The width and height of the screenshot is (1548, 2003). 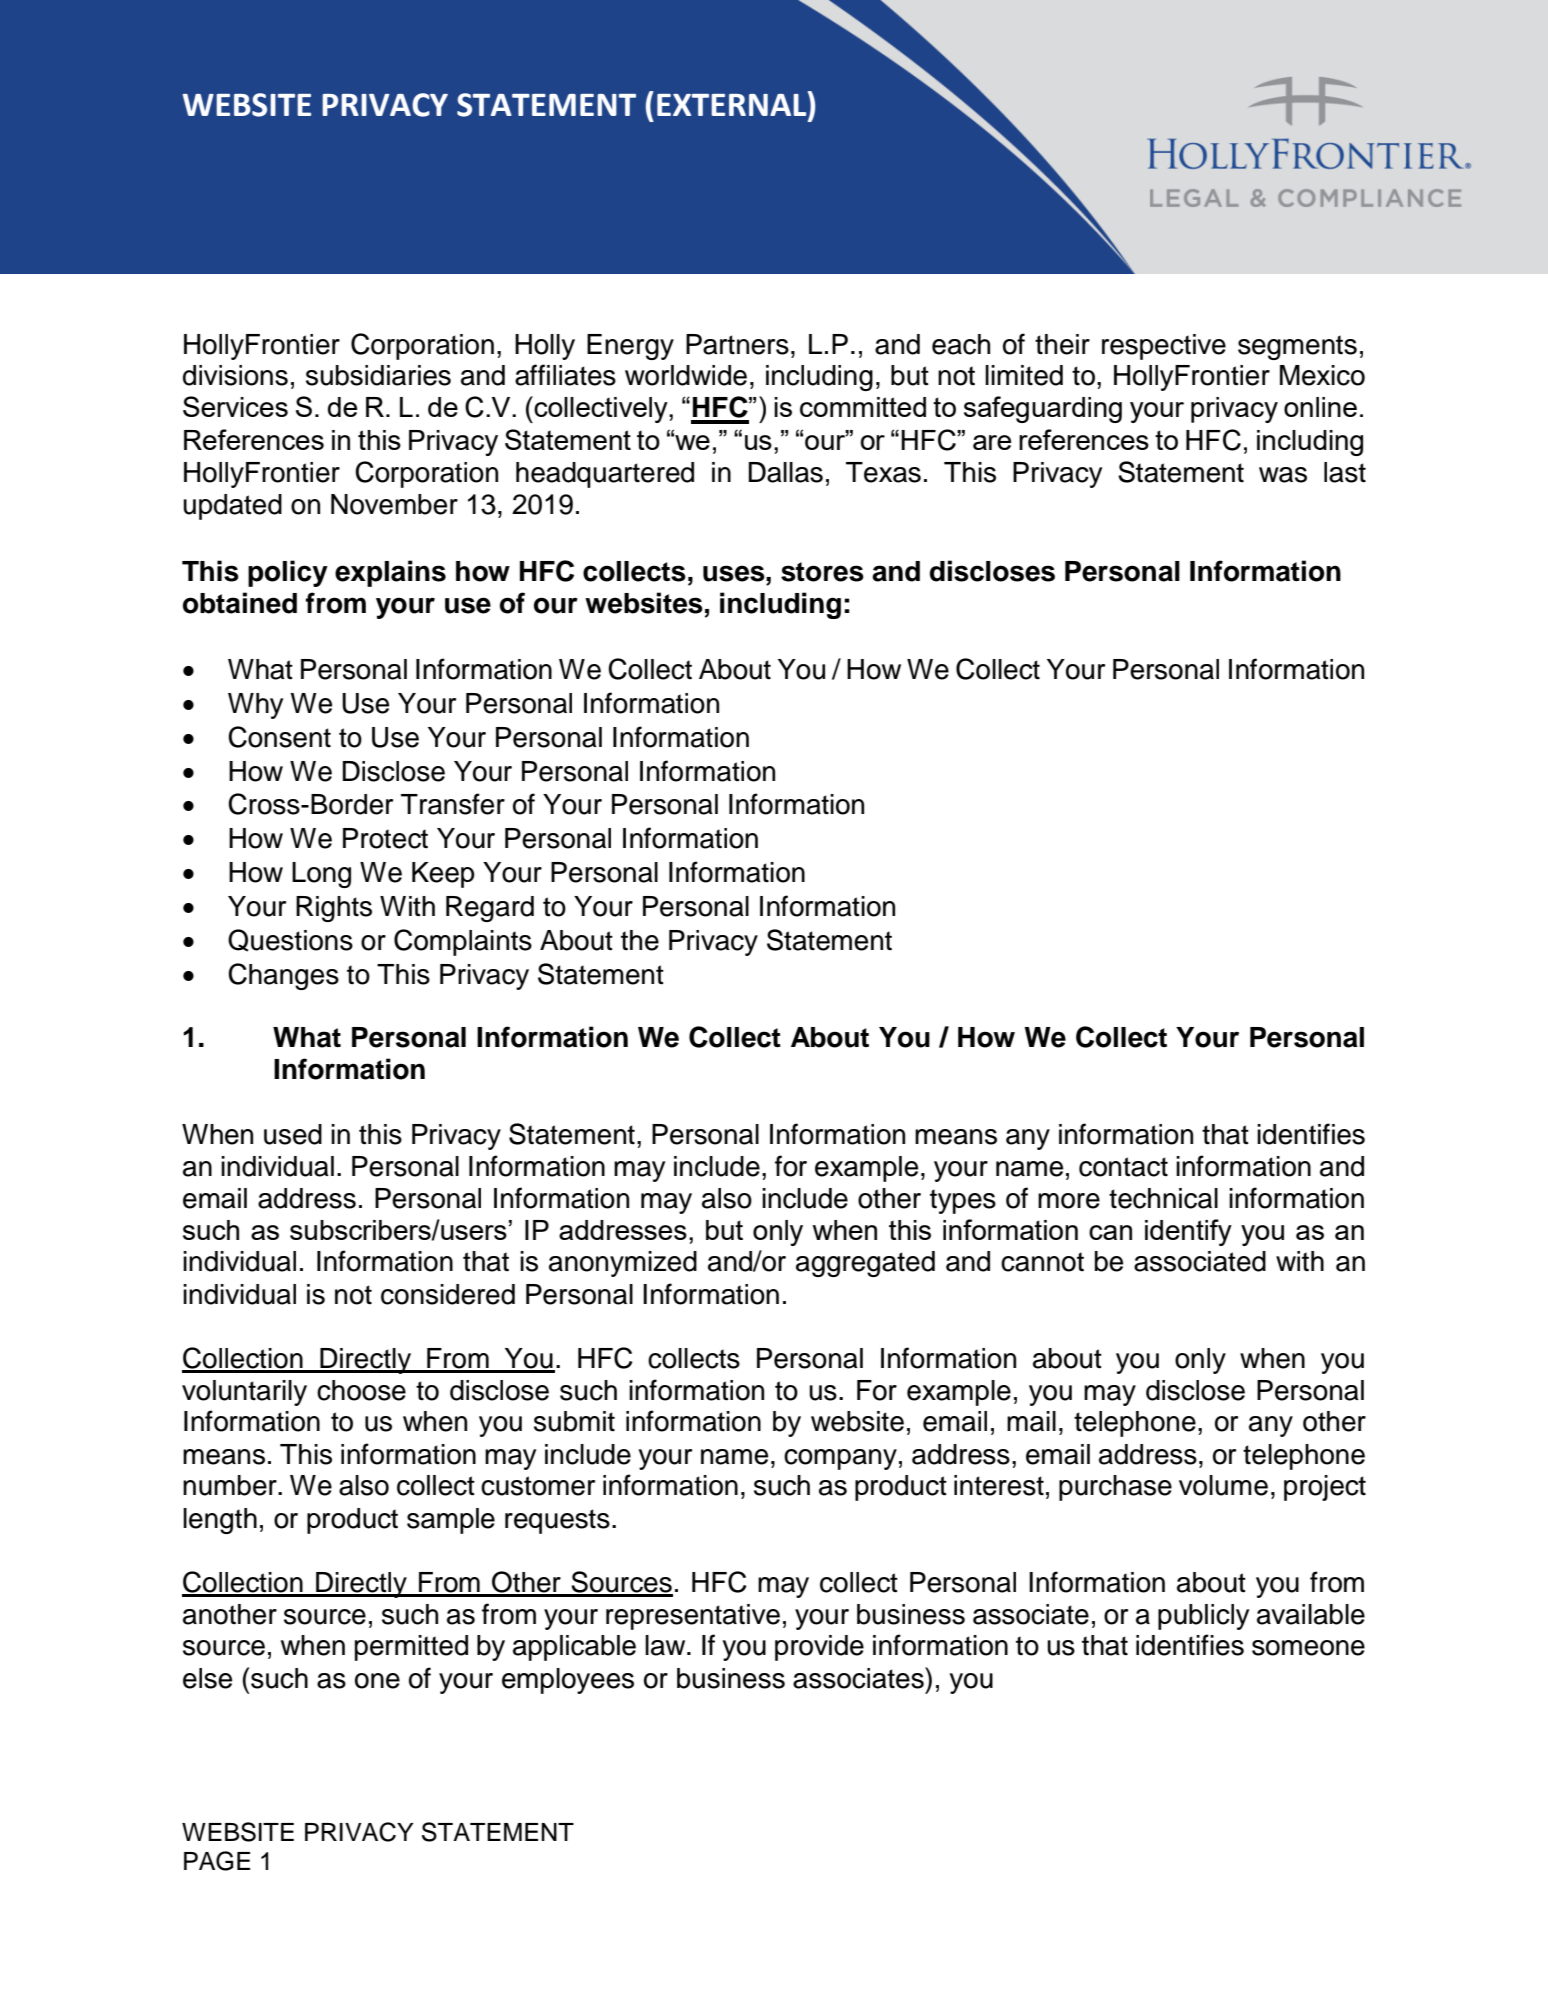 What do you see at coordinates (733, 103) in the screenshot?
I see `EXTERNAL` at bounding box center [733, 103].
